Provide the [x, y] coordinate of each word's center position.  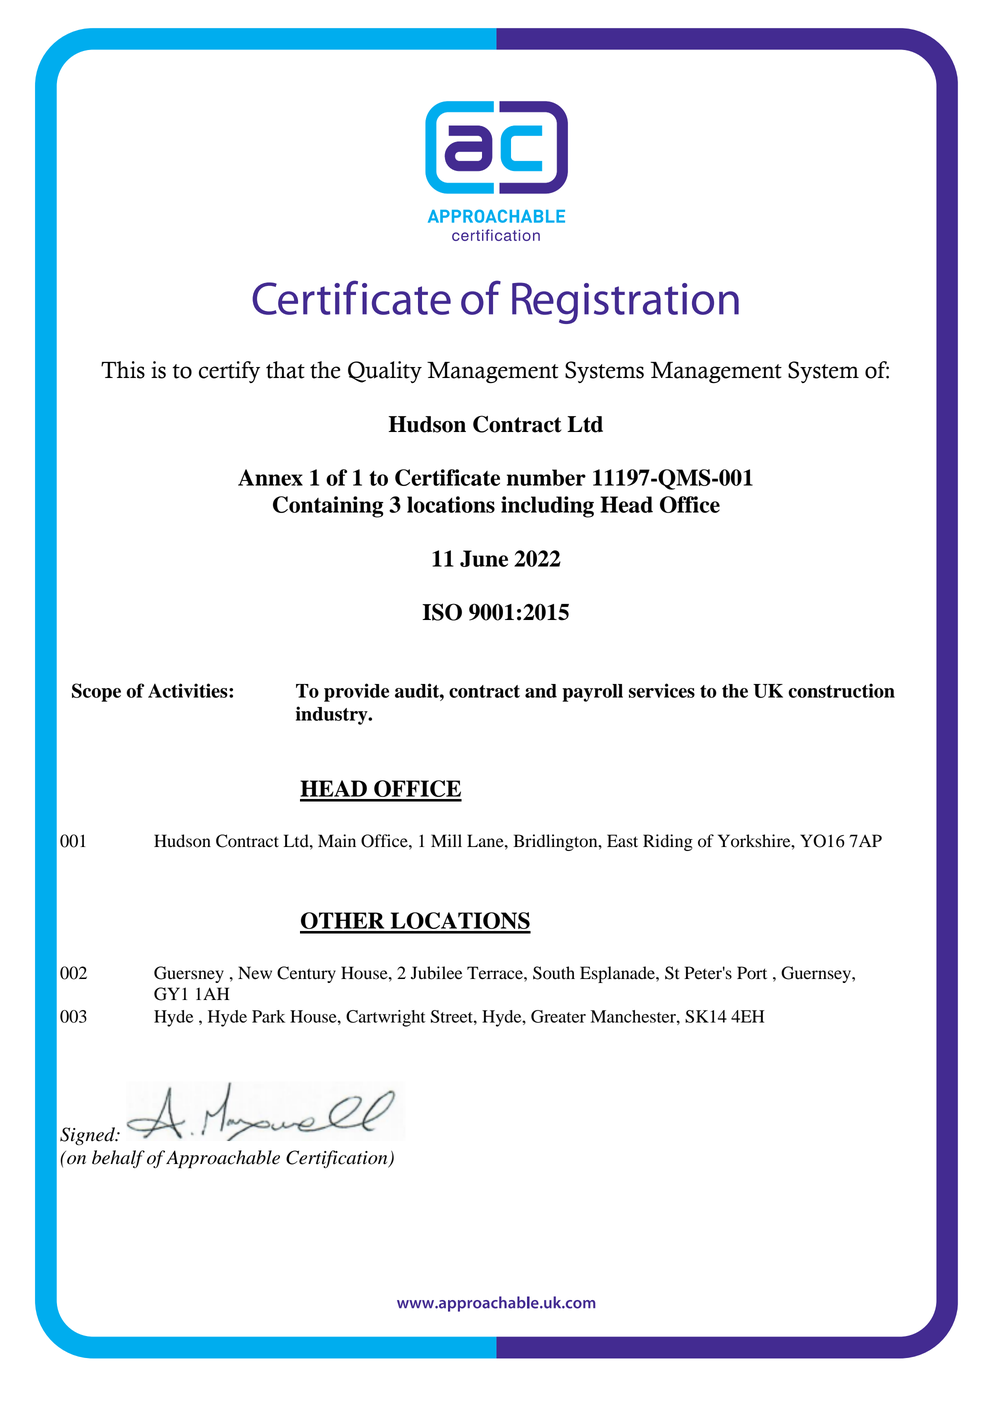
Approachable [223, 1159]
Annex [270, 477]
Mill [446, 840]
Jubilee [437, 973]
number [546, 477]
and [541, 691]
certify [229, 372]
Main [337, 841]
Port [752, 973]
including [547, 507]
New [255, 973]
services [662, 690]
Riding [668, 842]
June [484, 558]
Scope [96, 692]
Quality [385, 372]
